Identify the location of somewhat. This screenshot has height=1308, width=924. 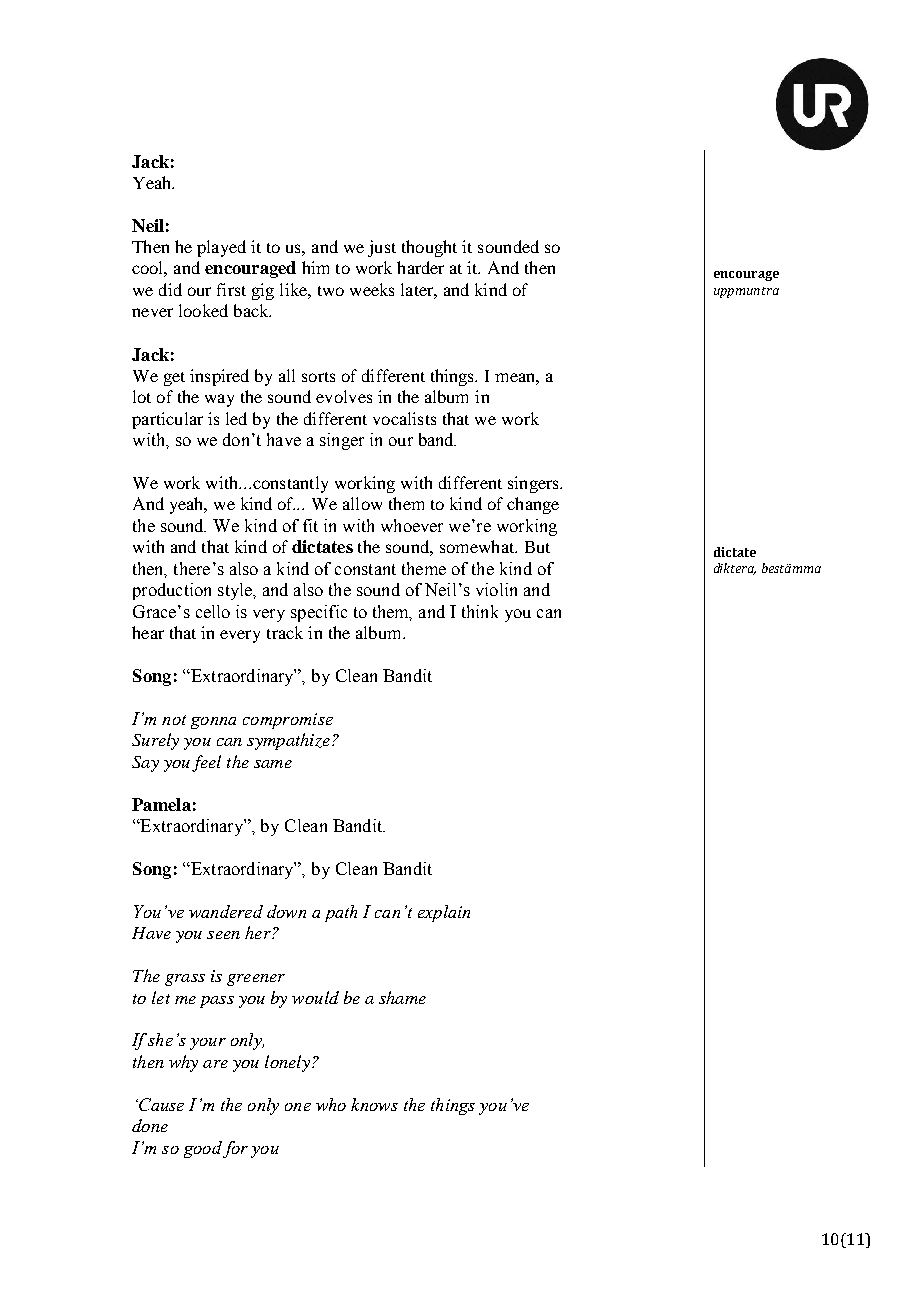
(478, 546).
